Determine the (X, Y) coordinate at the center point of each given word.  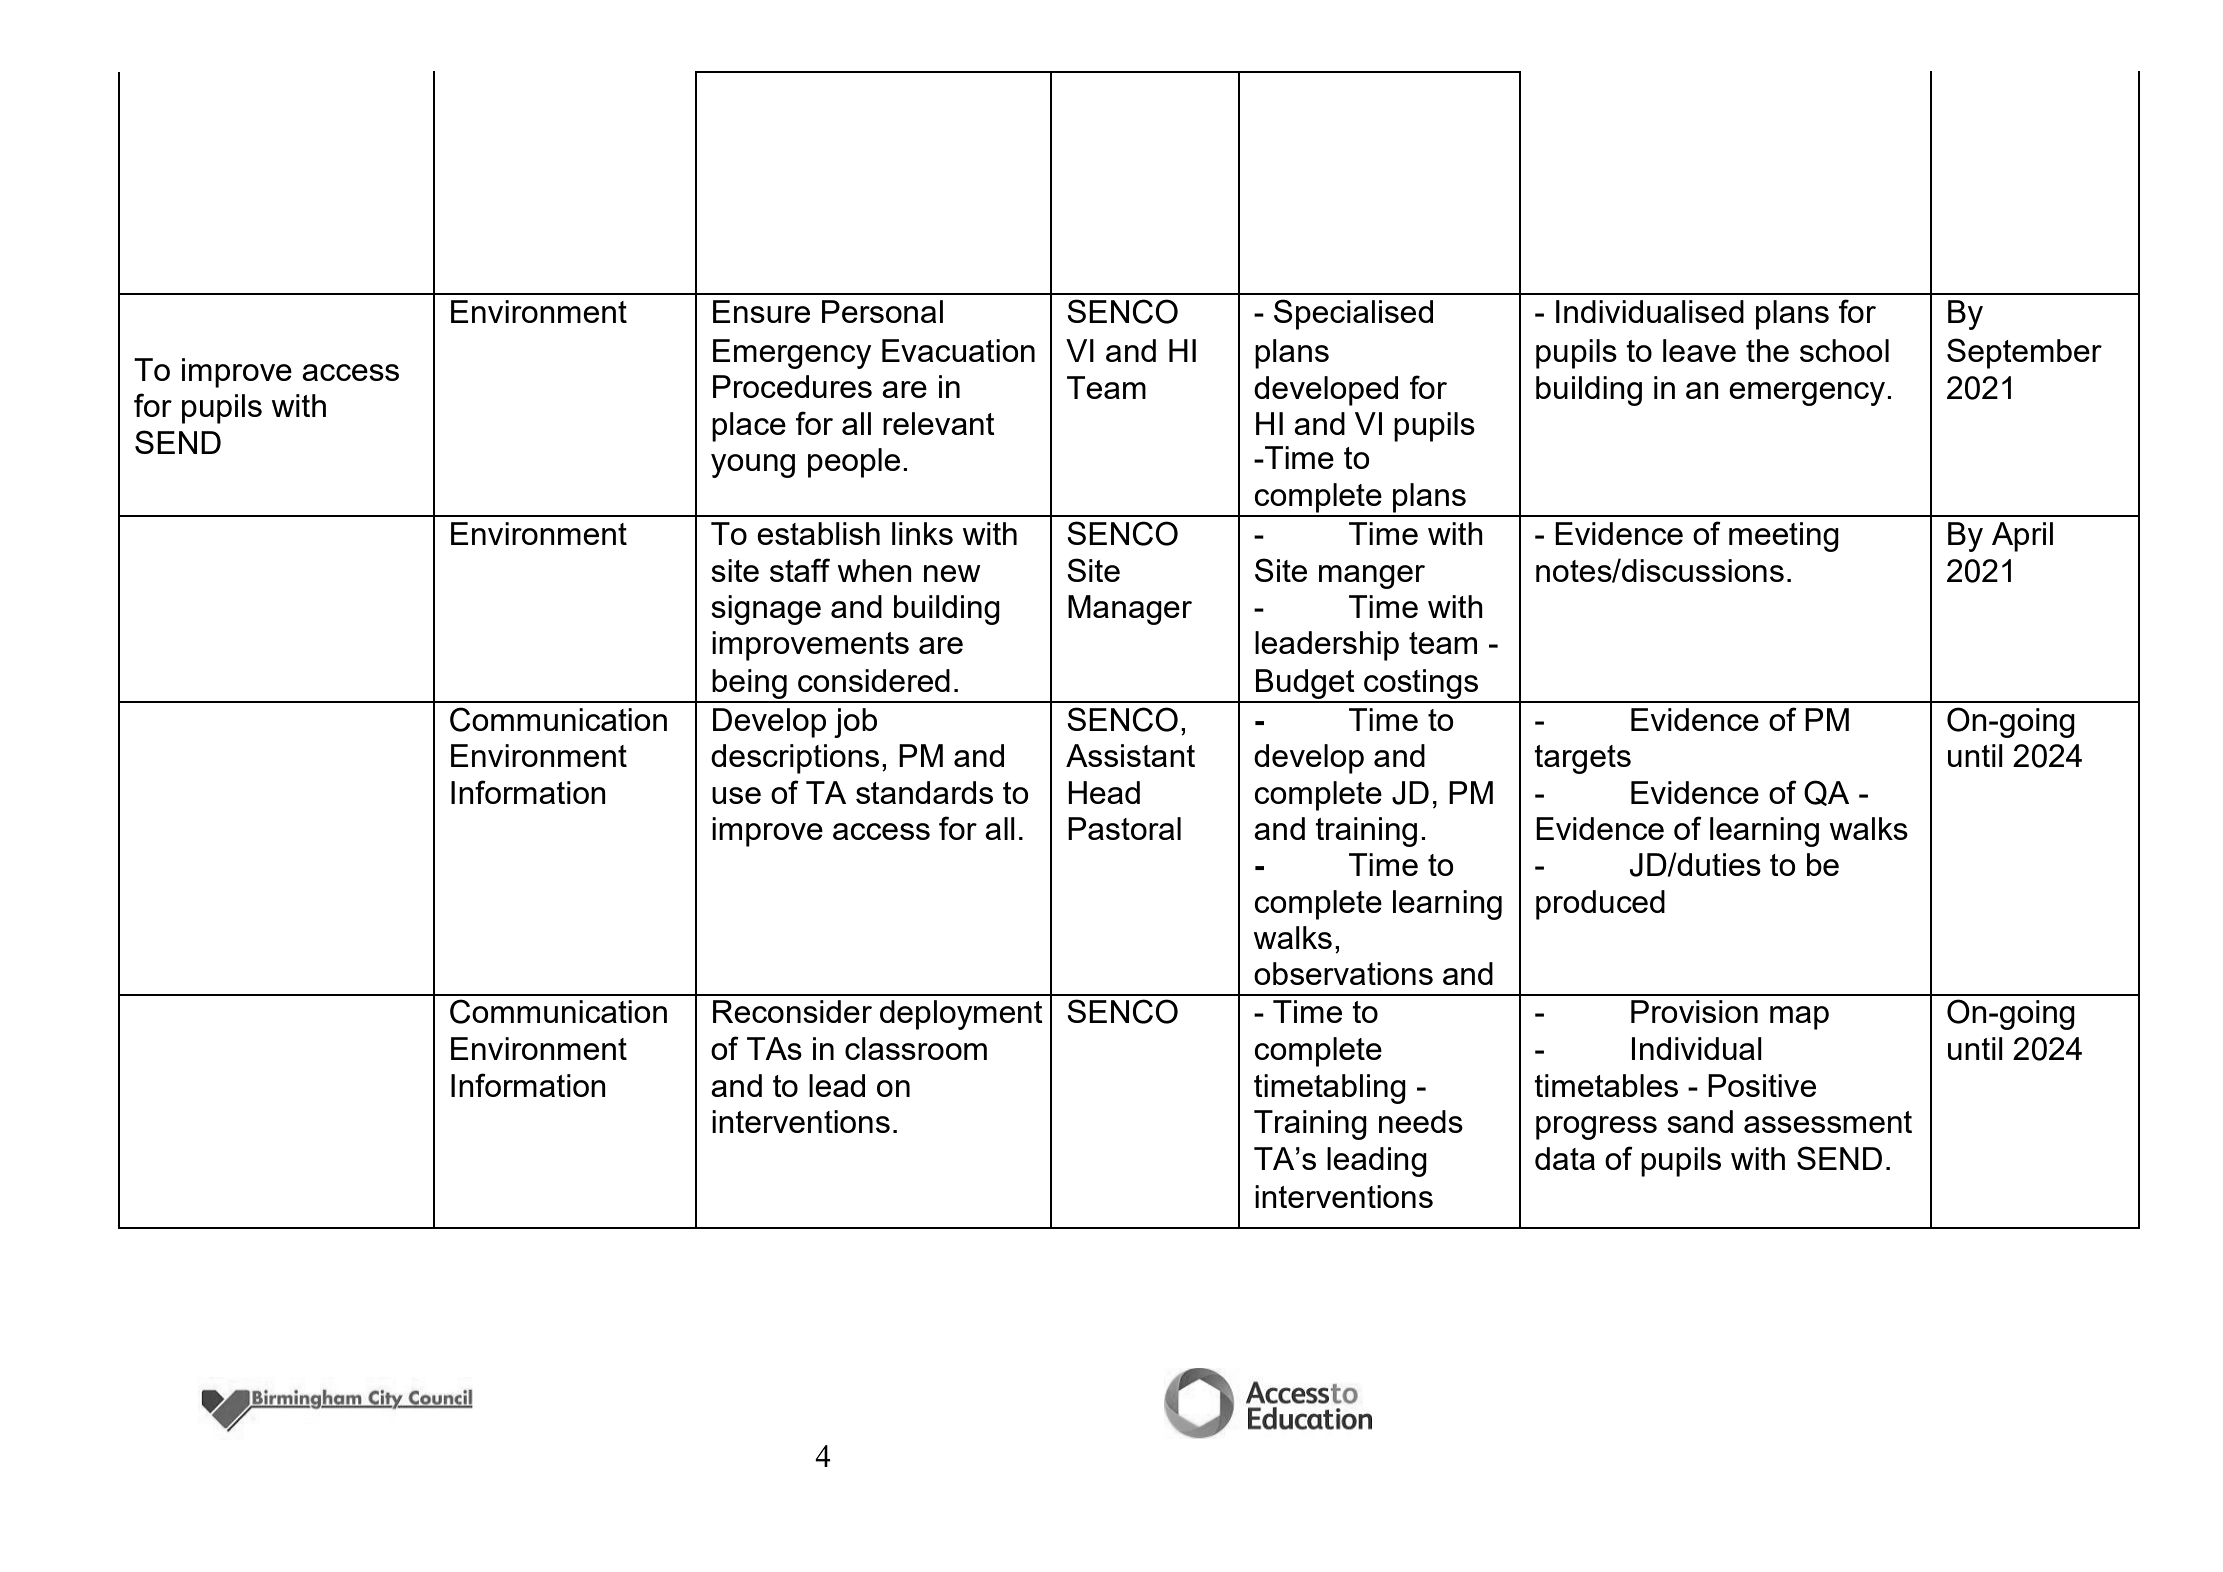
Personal (882, 311)
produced (1600, 905)
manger (1372, 577)
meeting (1784, 537)
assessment (1828, 1122)
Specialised (1353, 314)
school (1844, 350)
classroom (916, 1048)
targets (1582, 759)
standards (924, 792)
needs (1421, 1121)
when (875, 570)
